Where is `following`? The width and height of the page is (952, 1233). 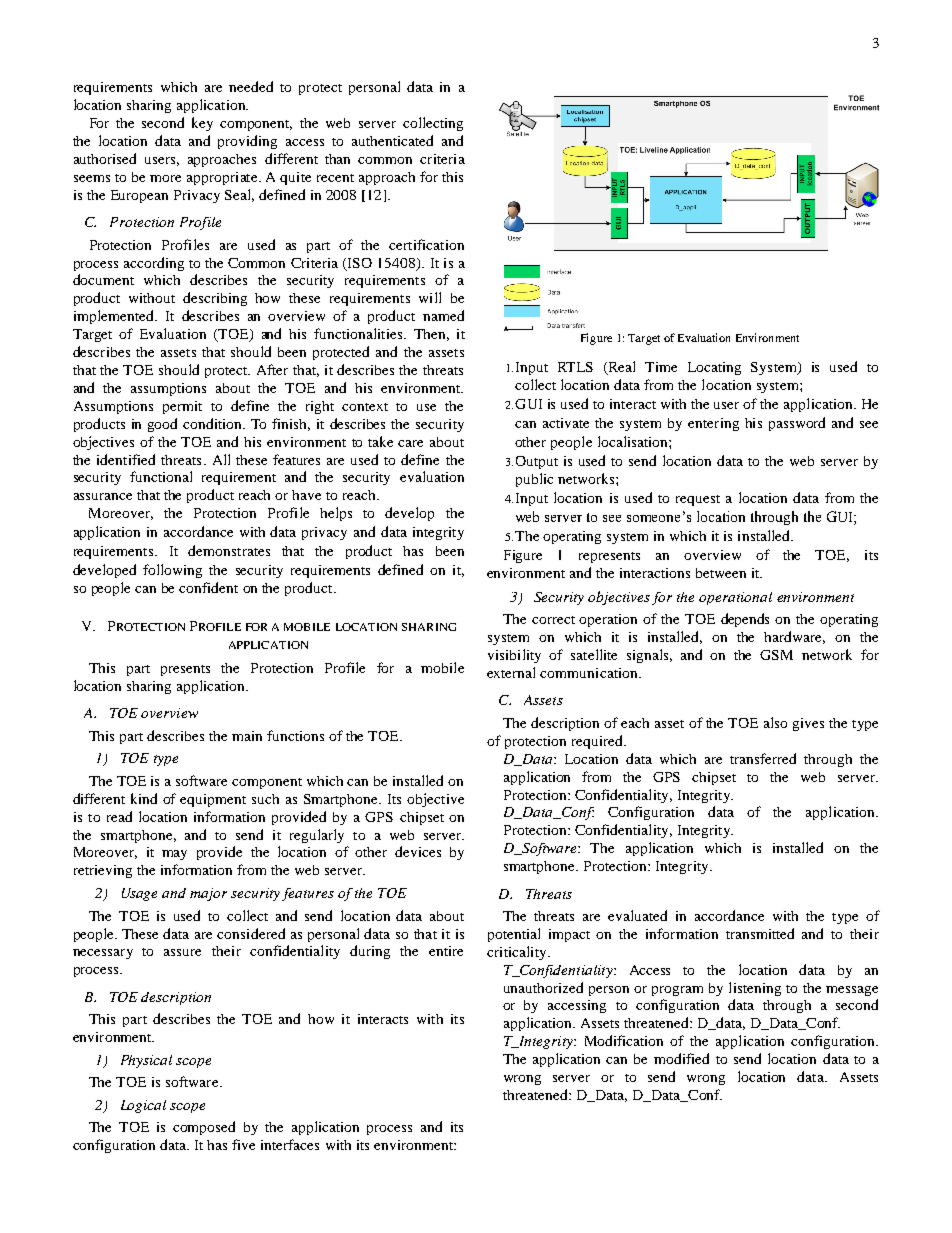 following is located at coordinates (172, 571).
